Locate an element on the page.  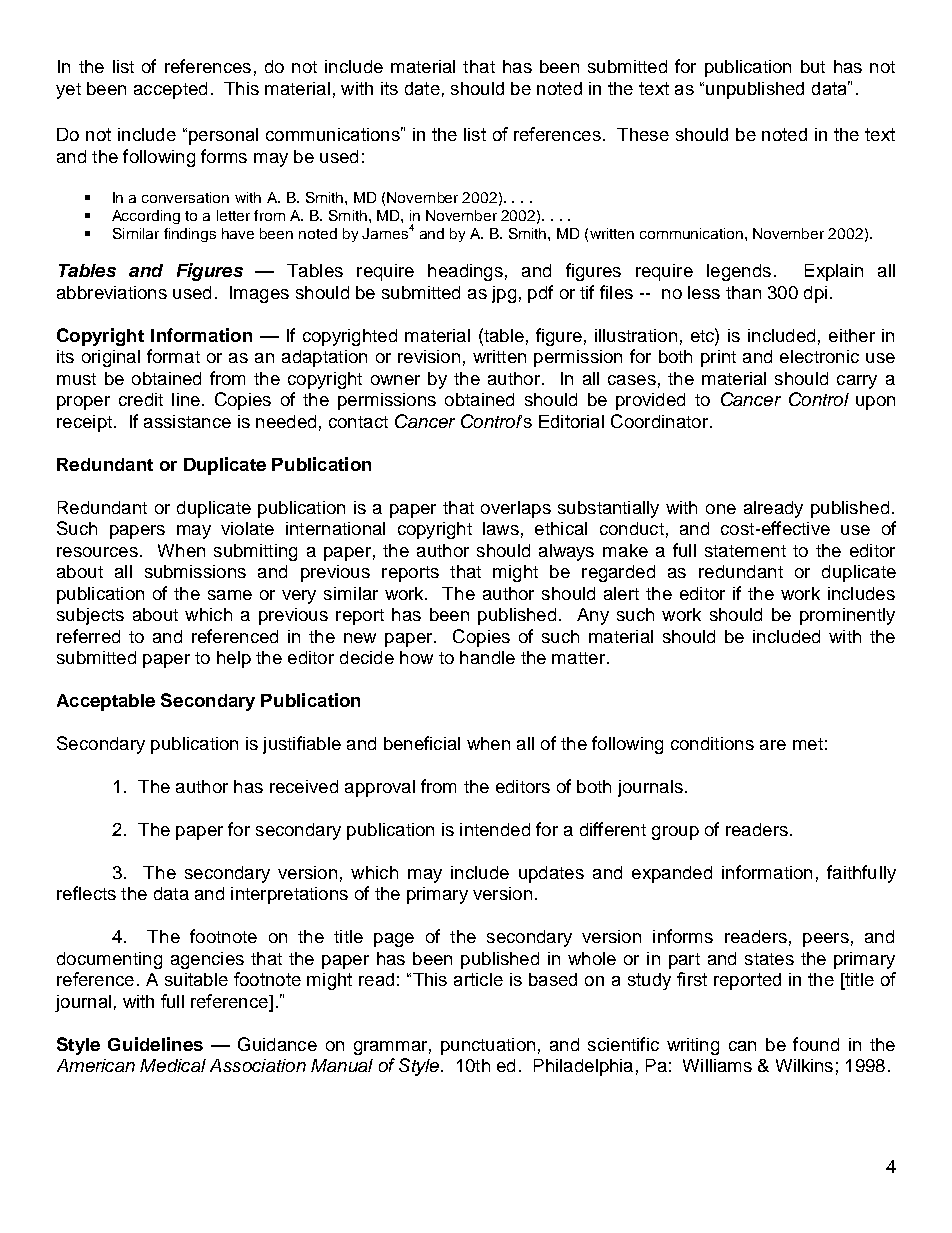
but is located at coordinates (813, 66).
